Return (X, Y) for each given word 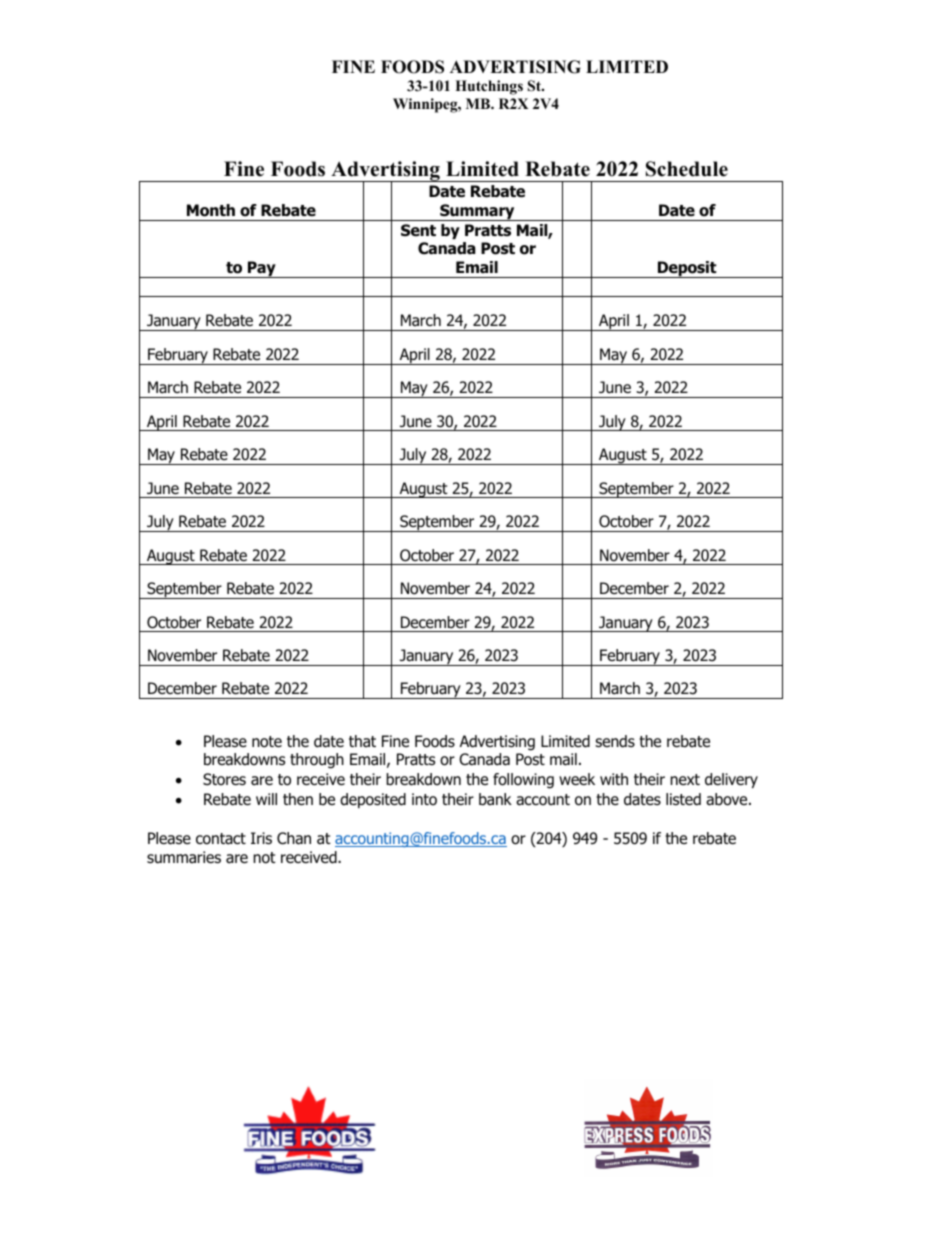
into (424, 799)
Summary (477, 212)
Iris (261, 838)
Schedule (687, 169)
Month (211, 210)
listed (683, 799)
